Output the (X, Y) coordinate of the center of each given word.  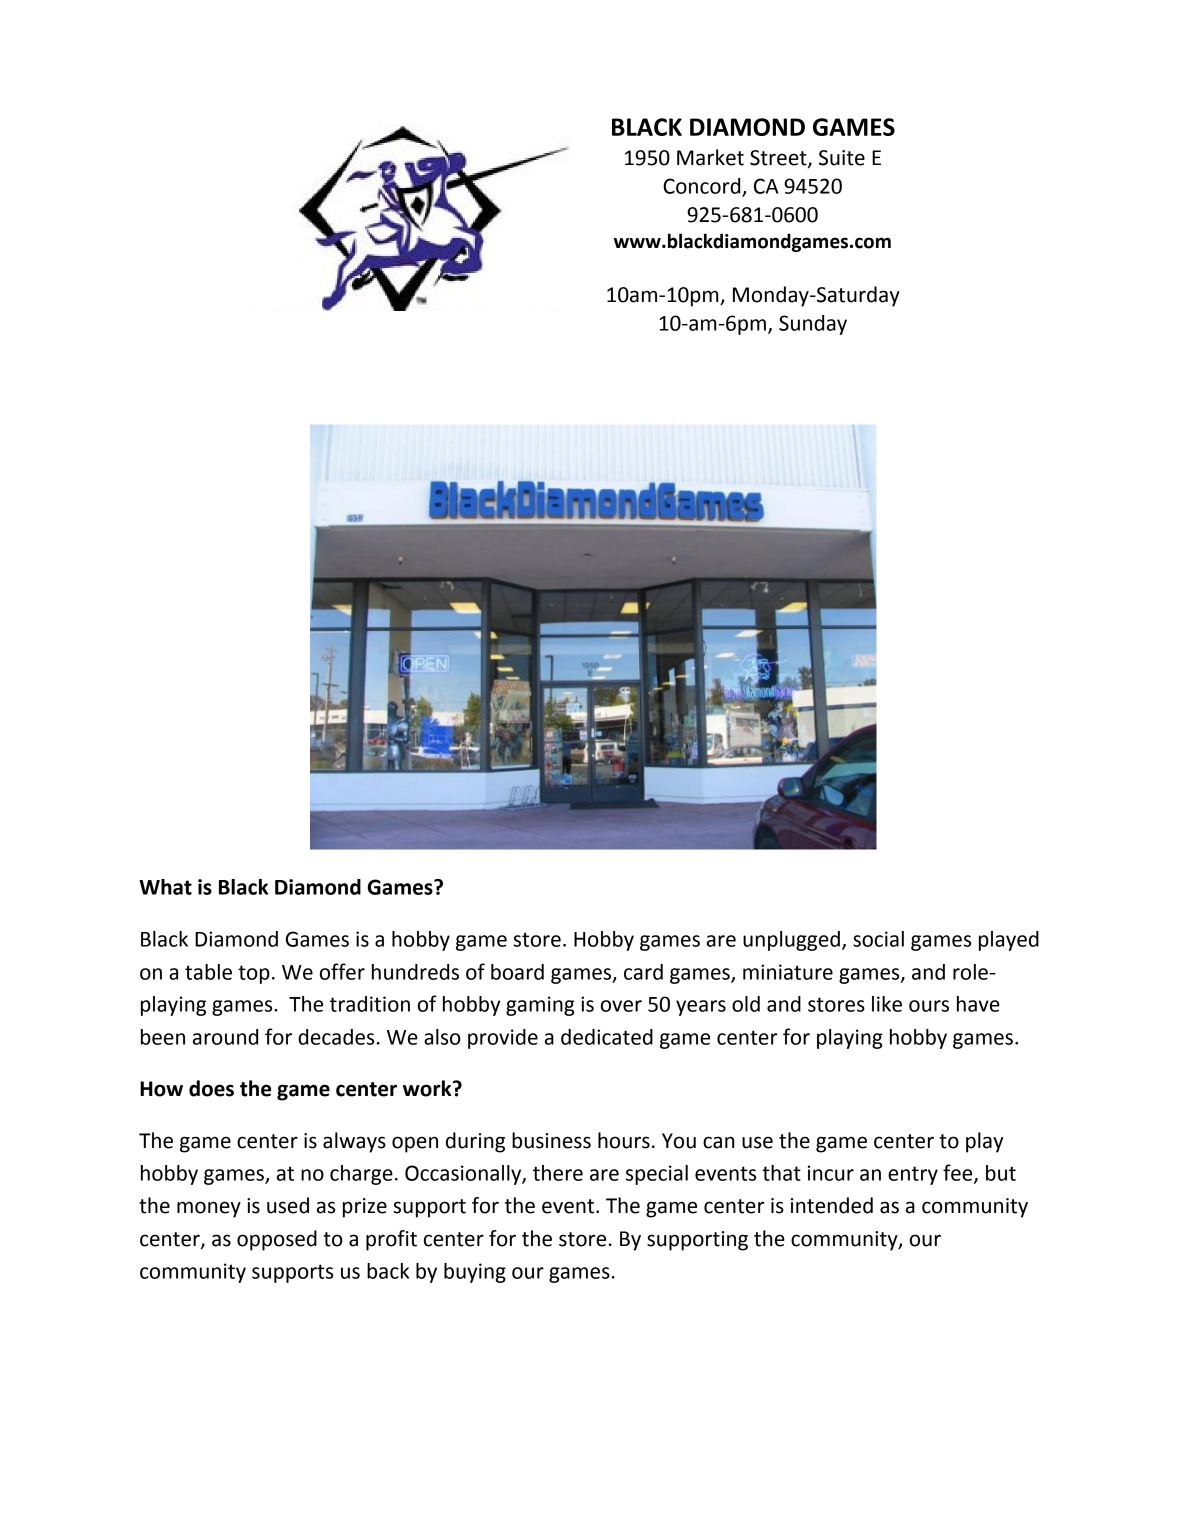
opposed (277, 1240)
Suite (842, 158)
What (165, 887)
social (878, 939)
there (558, 1173)
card (643, 972)
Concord (703, 187)
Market (710, 157)
